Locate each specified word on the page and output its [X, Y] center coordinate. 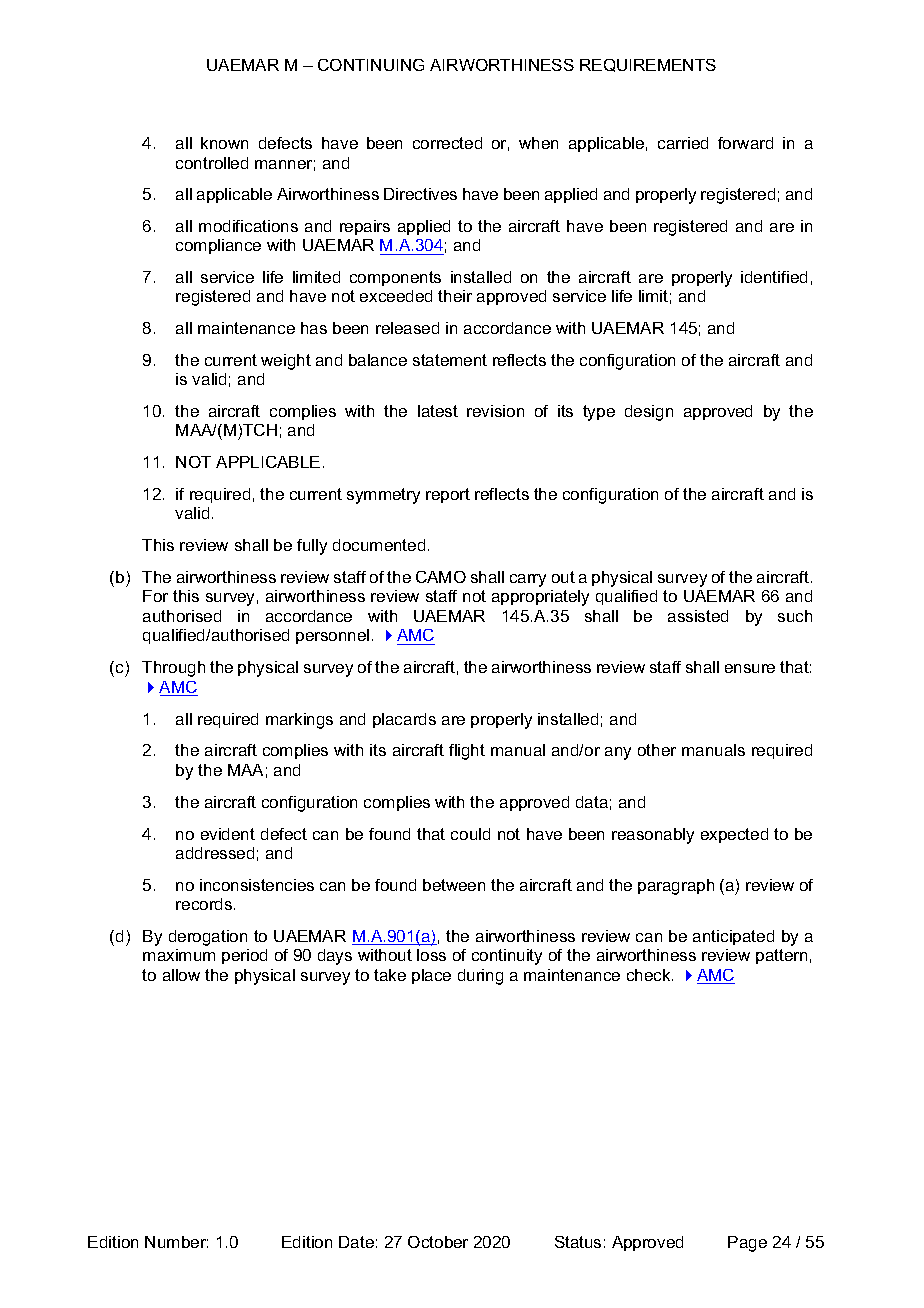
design [649, 413]
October [438, 1242]
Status [578, 1242]
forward [745, 143]
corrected [447, 143]
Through [173, 669]
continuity [507, 957]
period [244, 956]
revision [495, 411]
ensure [750, 668]
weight [286, 362]
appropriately [540, 598]
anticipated [733, 937]
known [224, 143]
